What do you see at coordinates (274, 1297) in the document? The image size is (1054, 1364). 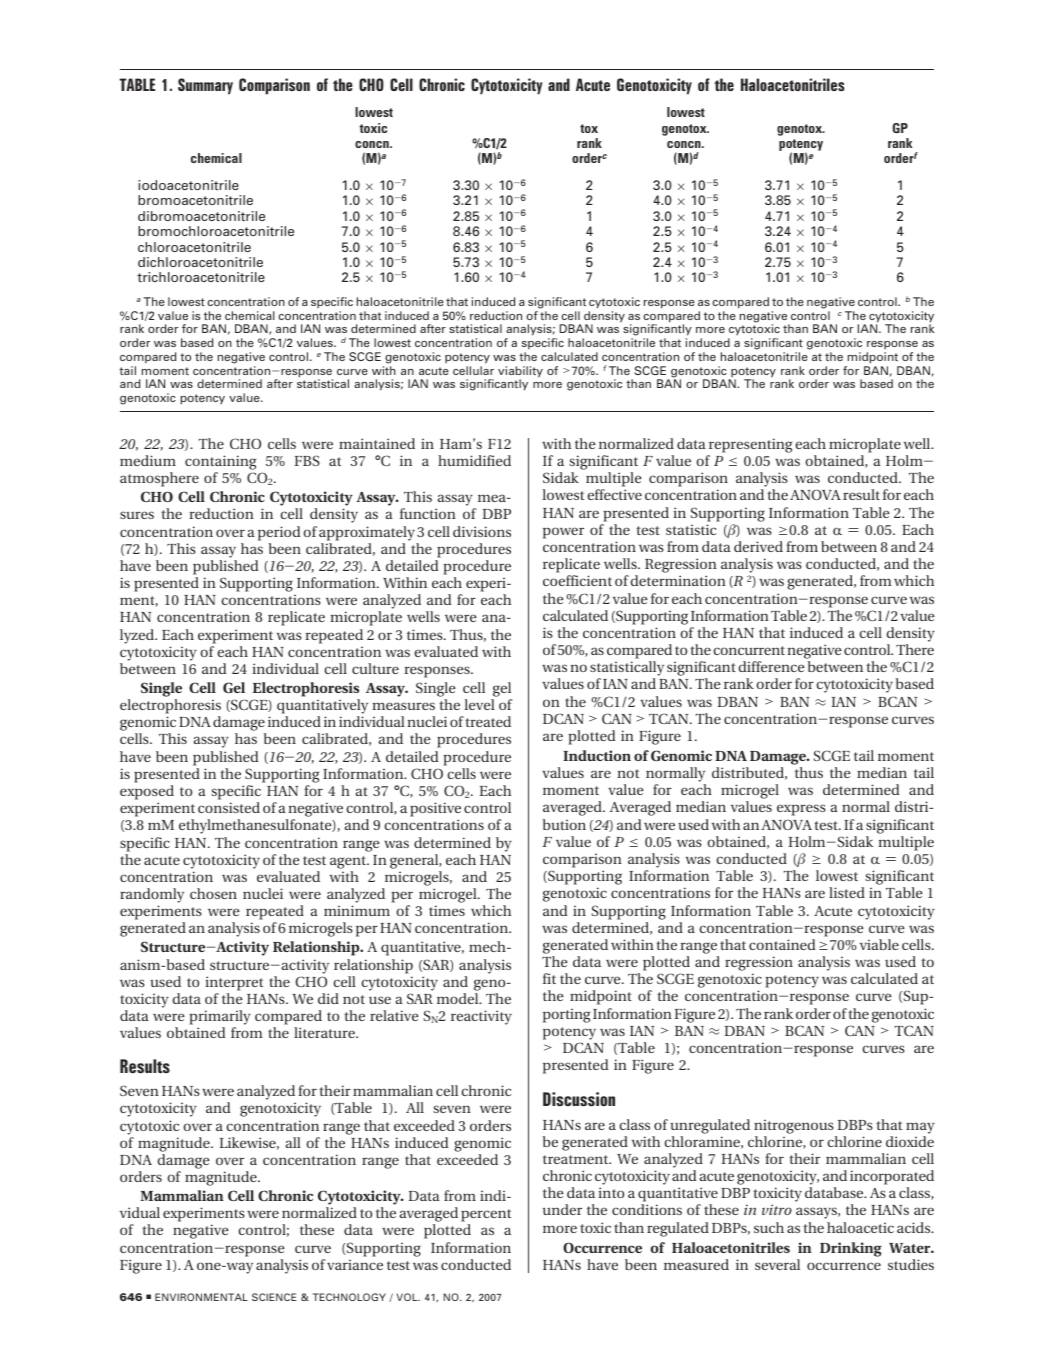 I see `SCIENCE` at bounding box center [274, 1297].
